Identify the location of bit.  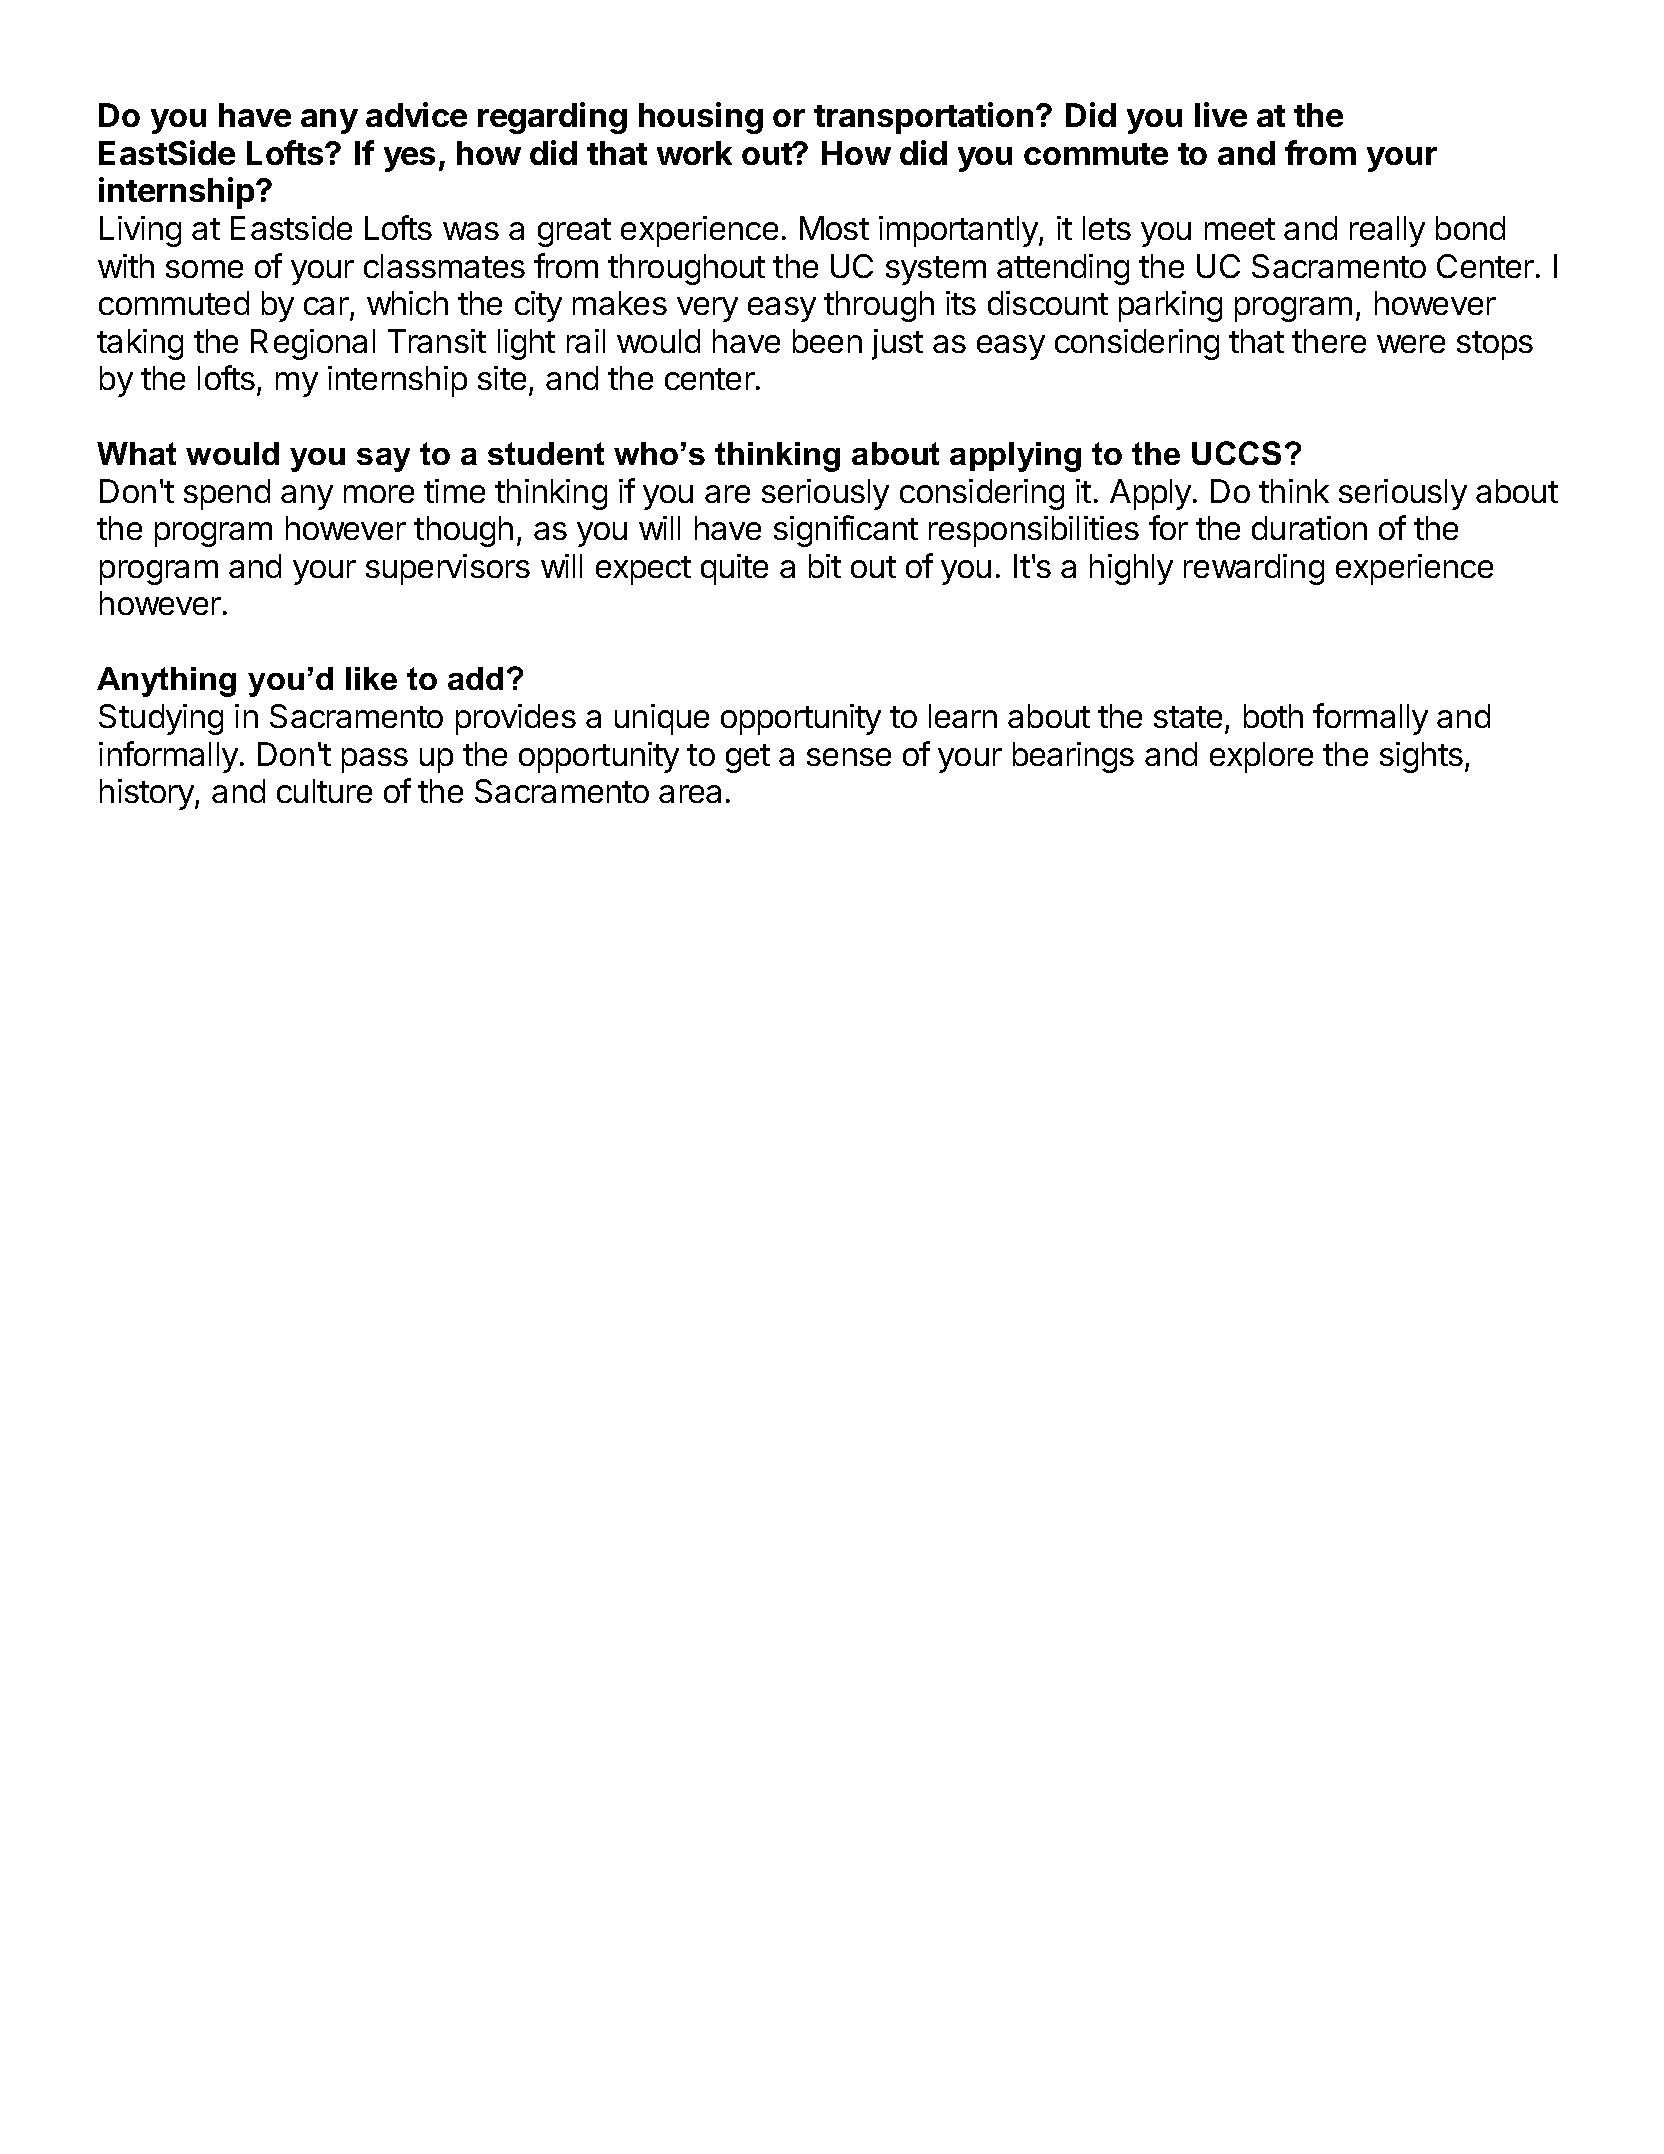
(825, 566).
